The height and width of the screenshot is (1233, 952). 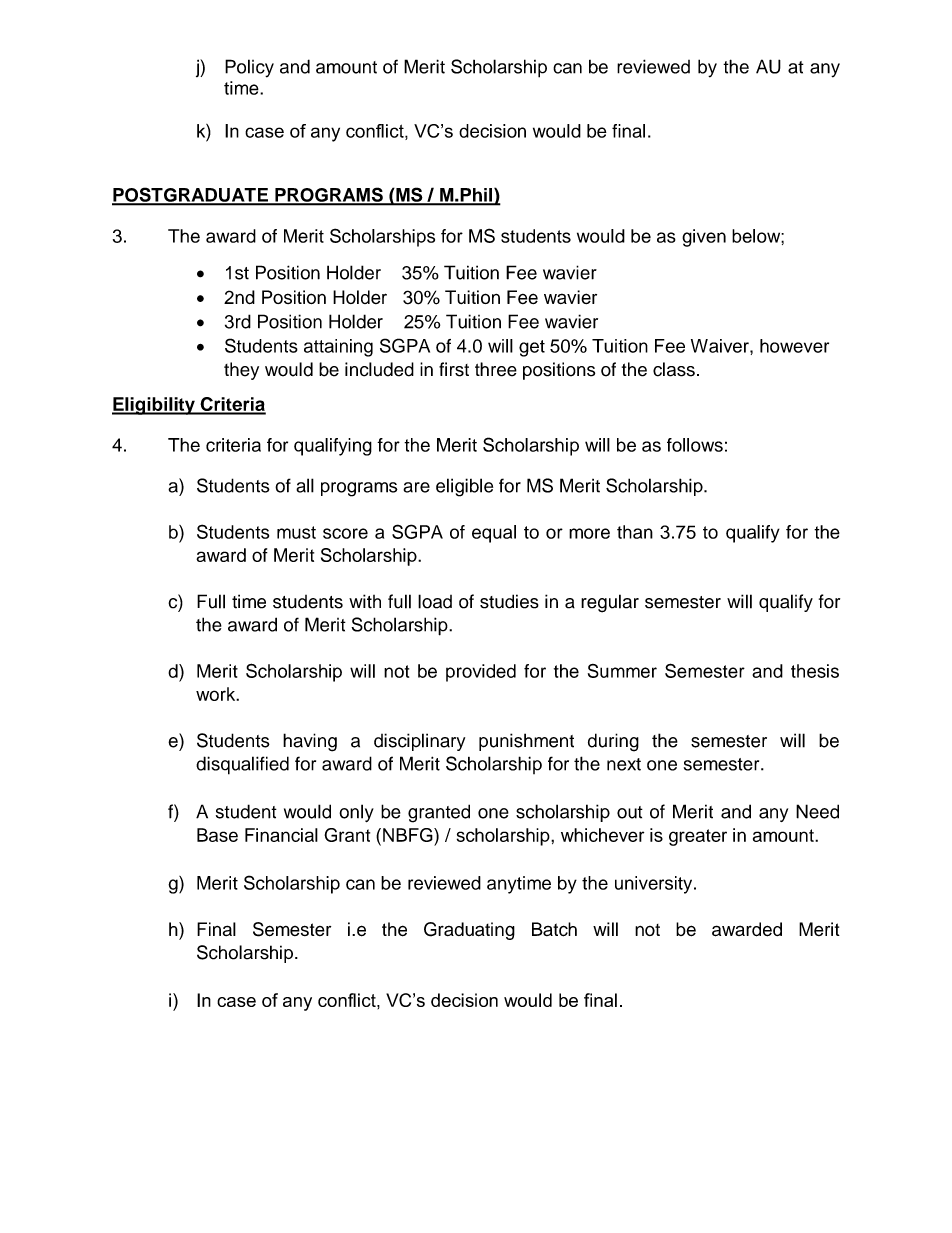 What do you see at coordinates (704, 238) in the screenshot?
I see `given` at bounding box center [704, 238].
